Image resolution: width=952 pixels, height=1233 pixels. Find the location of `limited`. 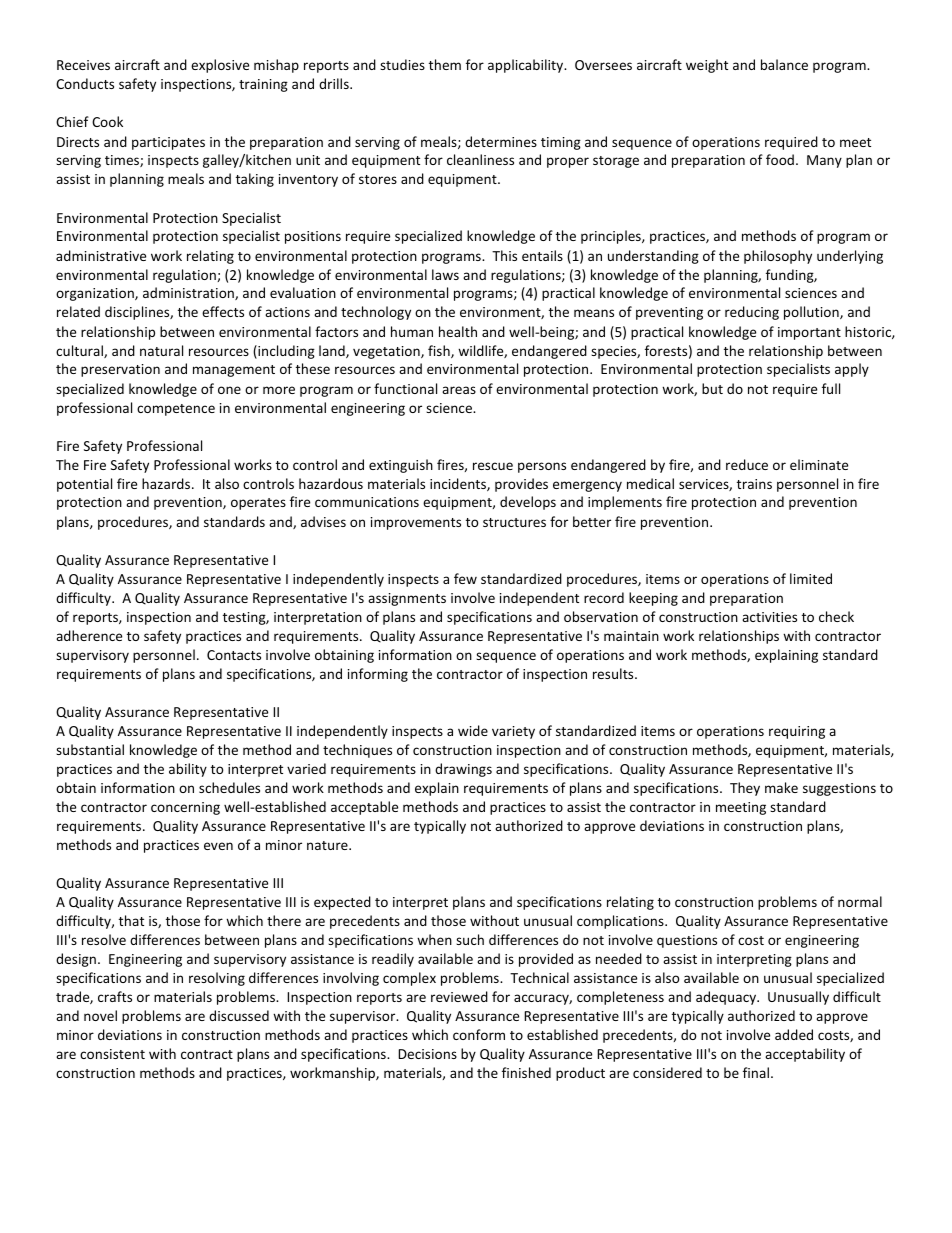

limited is located at coordinates (811, 578).
